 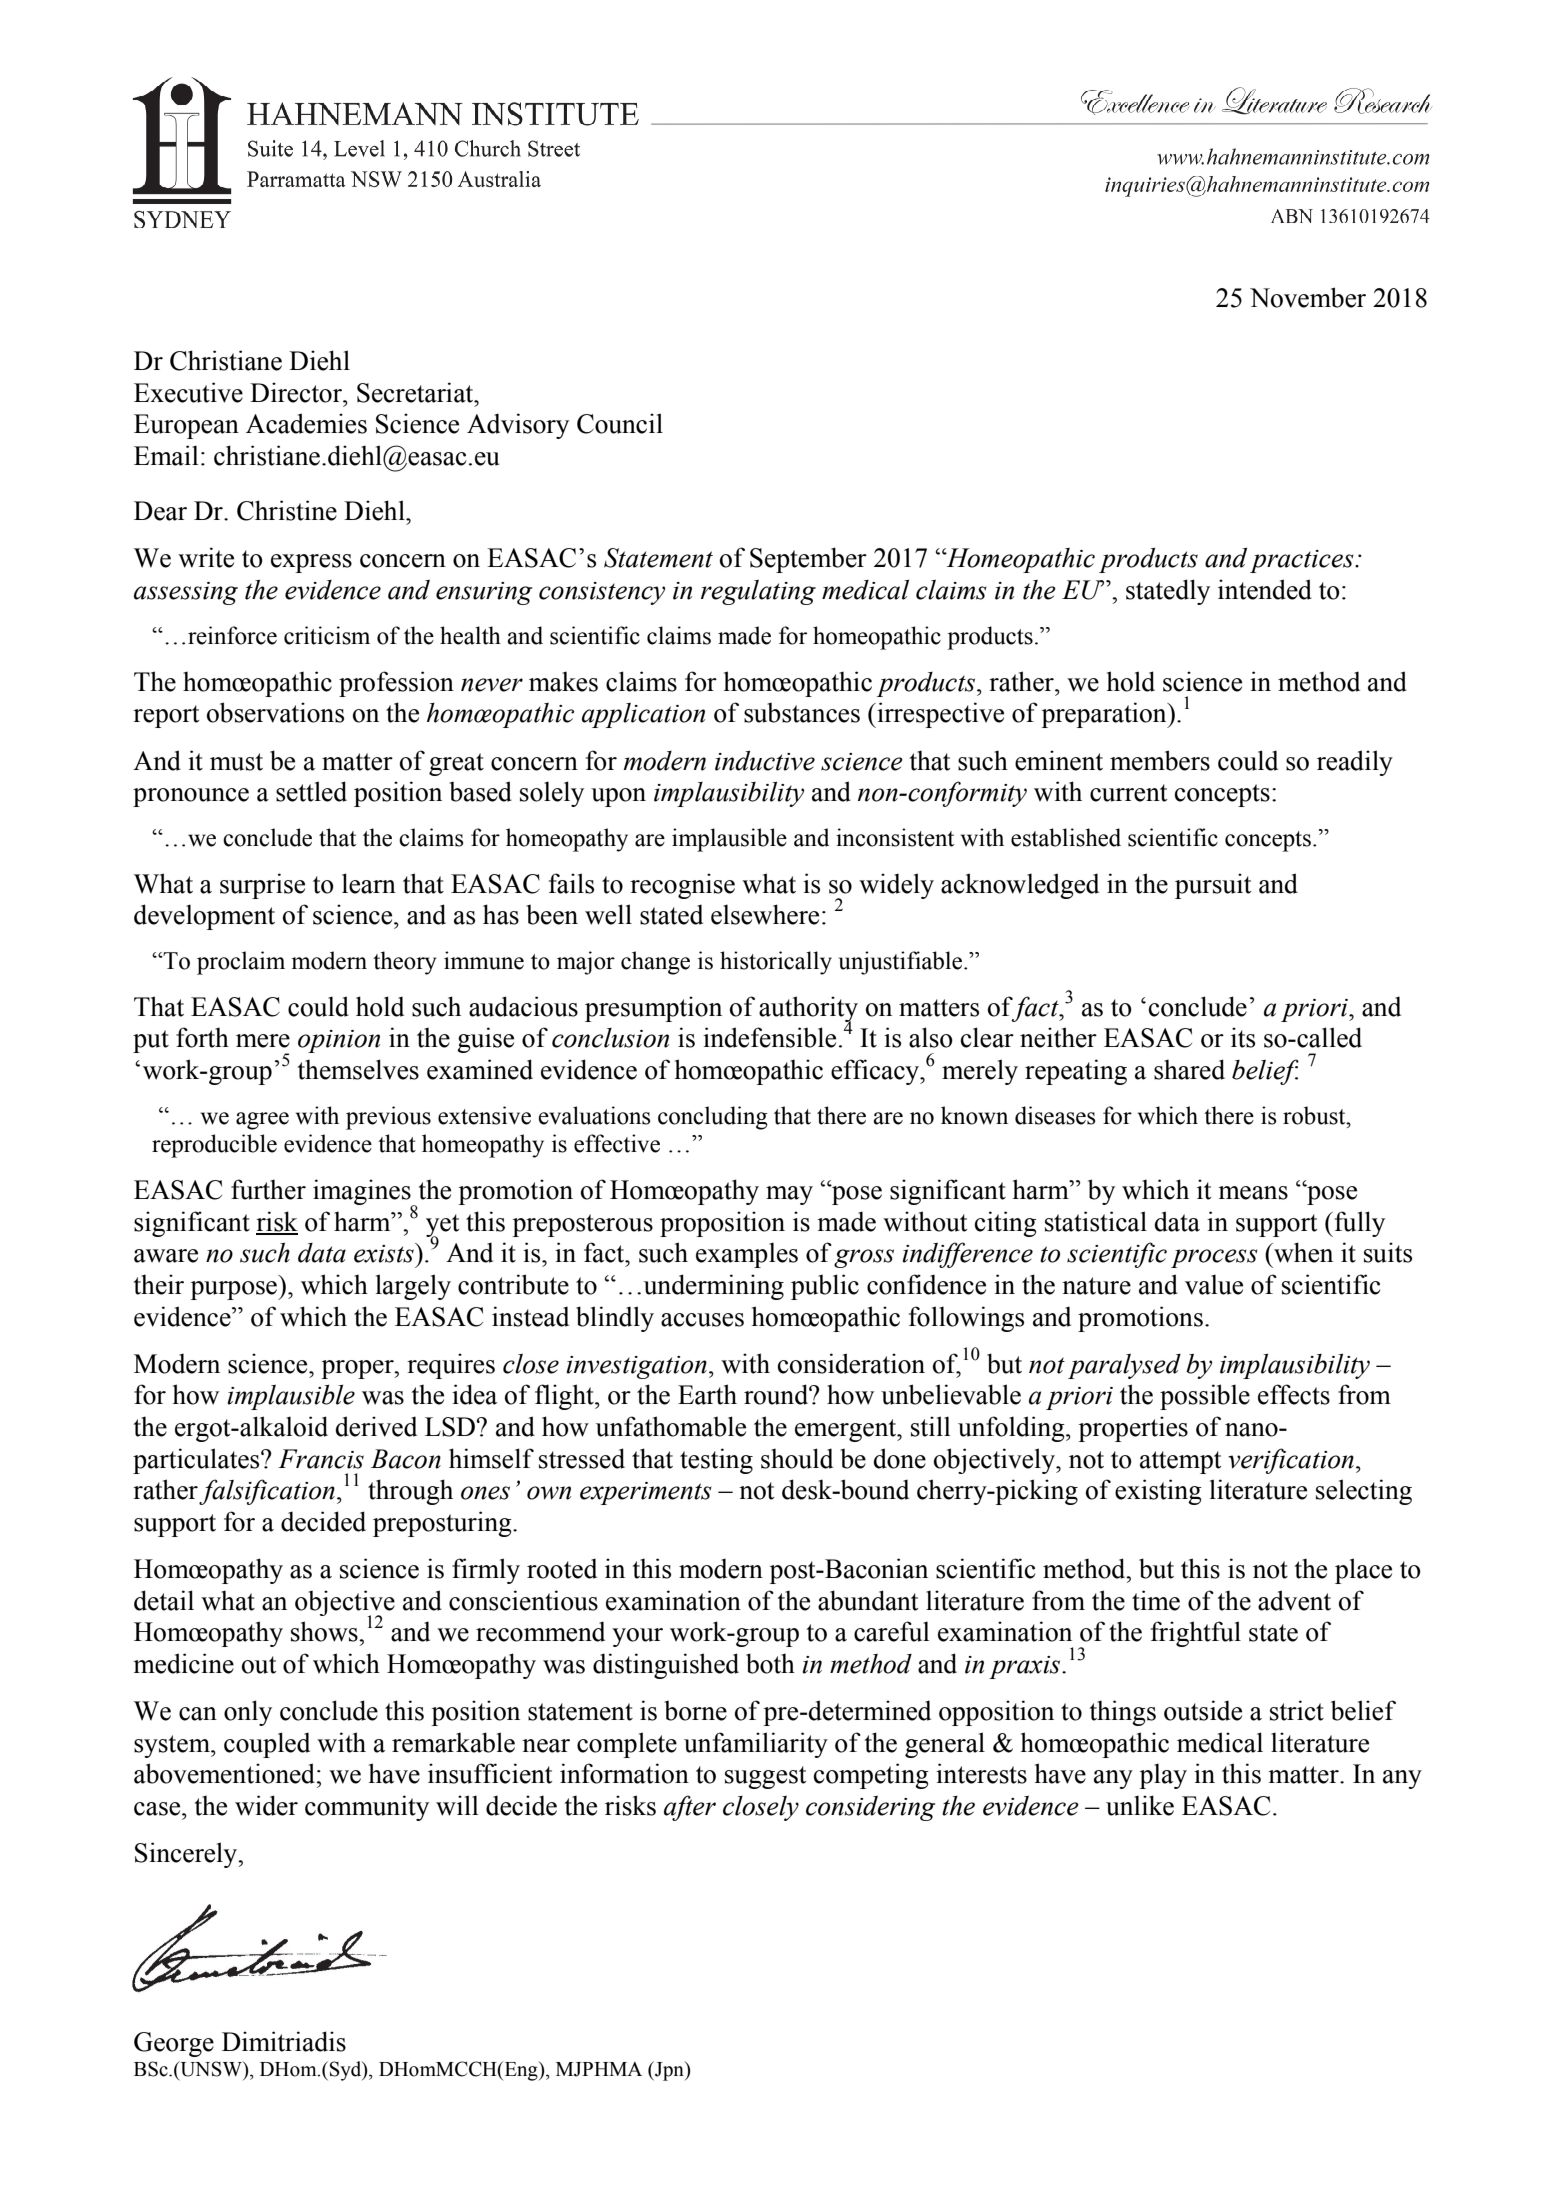 What do you see at coordinates (1303, 561) in the screenshot?
I see `practices` at bounding box center [1303, 561].
